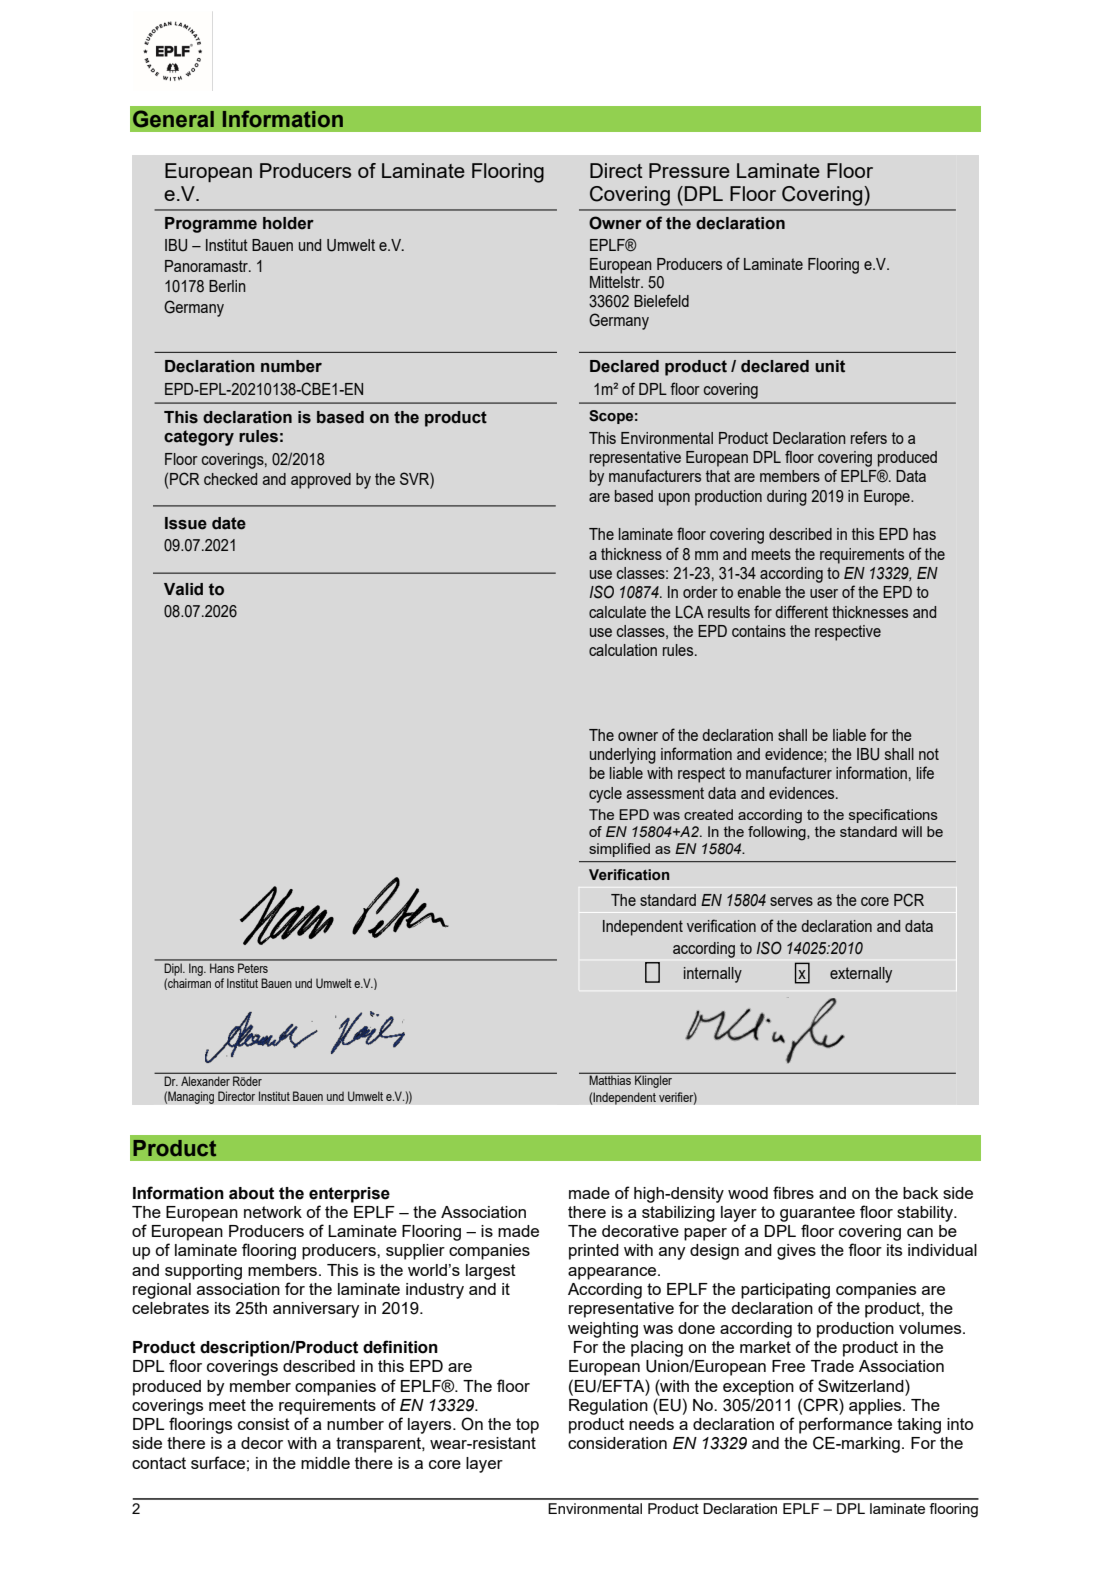 The height and width of the screenshot is (1570, 1110). I want to click on performance, so click(845, 1425).
